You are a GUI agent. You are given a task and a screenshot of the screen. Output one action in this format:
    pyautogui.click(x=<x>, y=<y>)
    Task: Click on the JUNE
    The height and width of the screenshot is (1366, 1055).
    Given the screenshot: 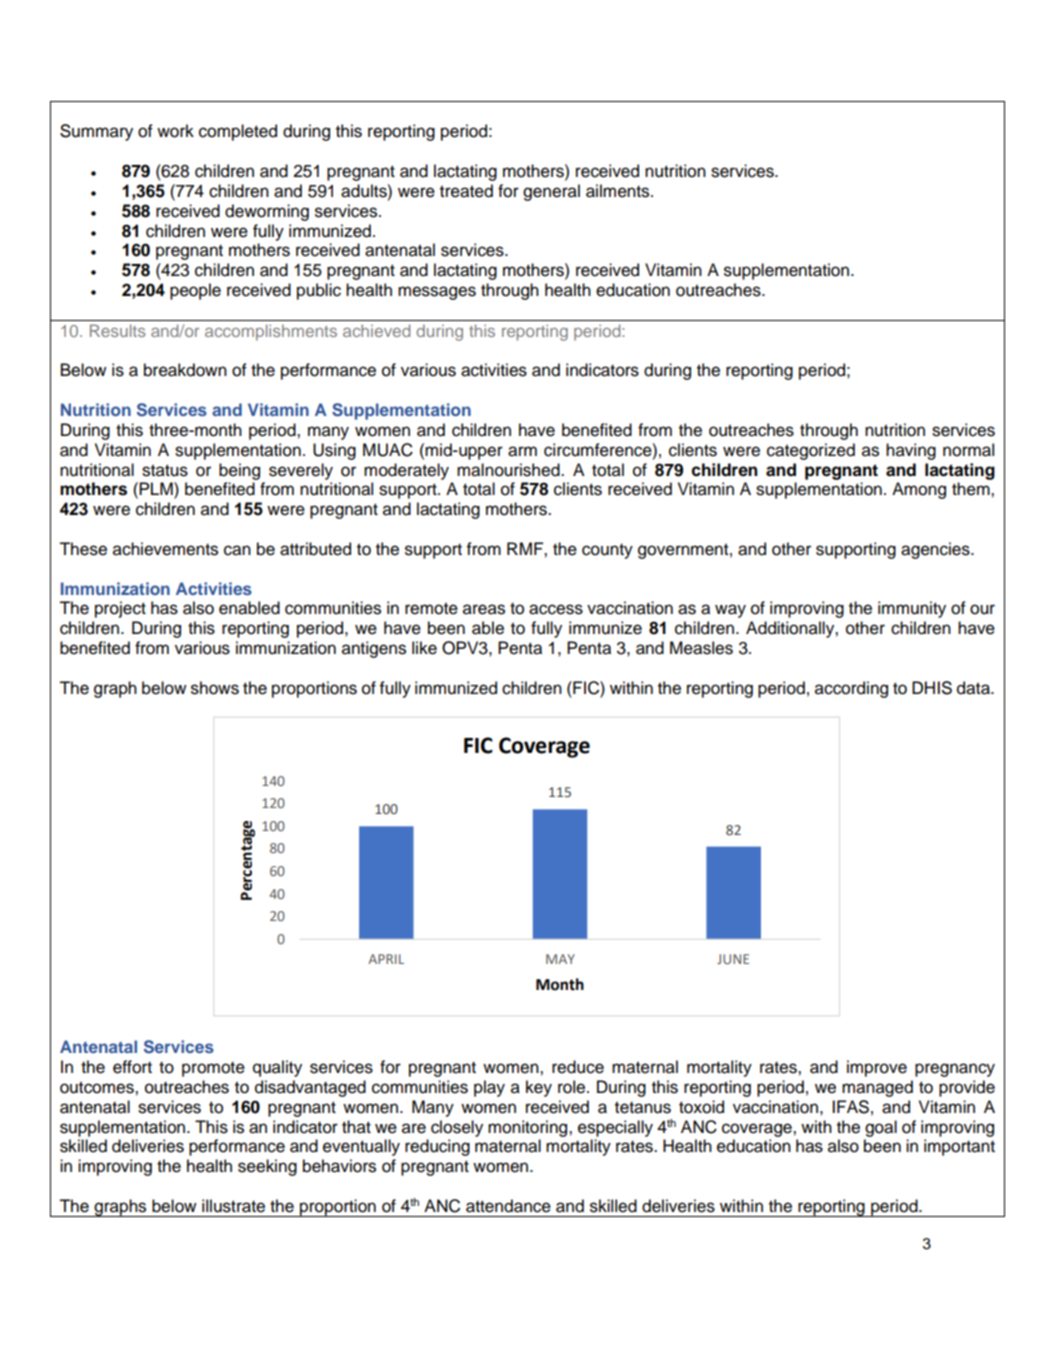 What is the action you would take?
    pyautogui.click(x=733, y=959)
